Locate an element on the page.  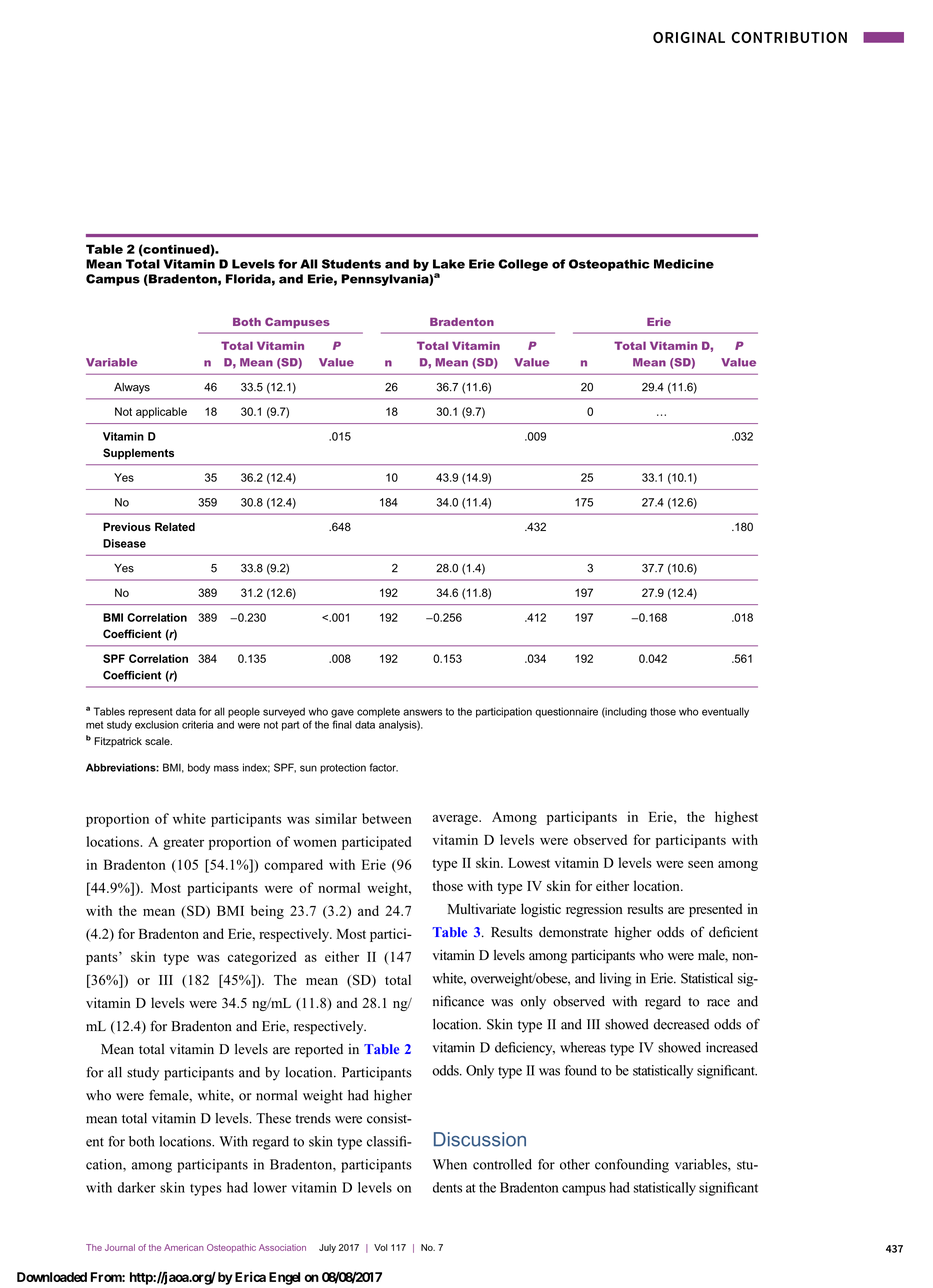
Medicine is located at coordinates (684, 264).
